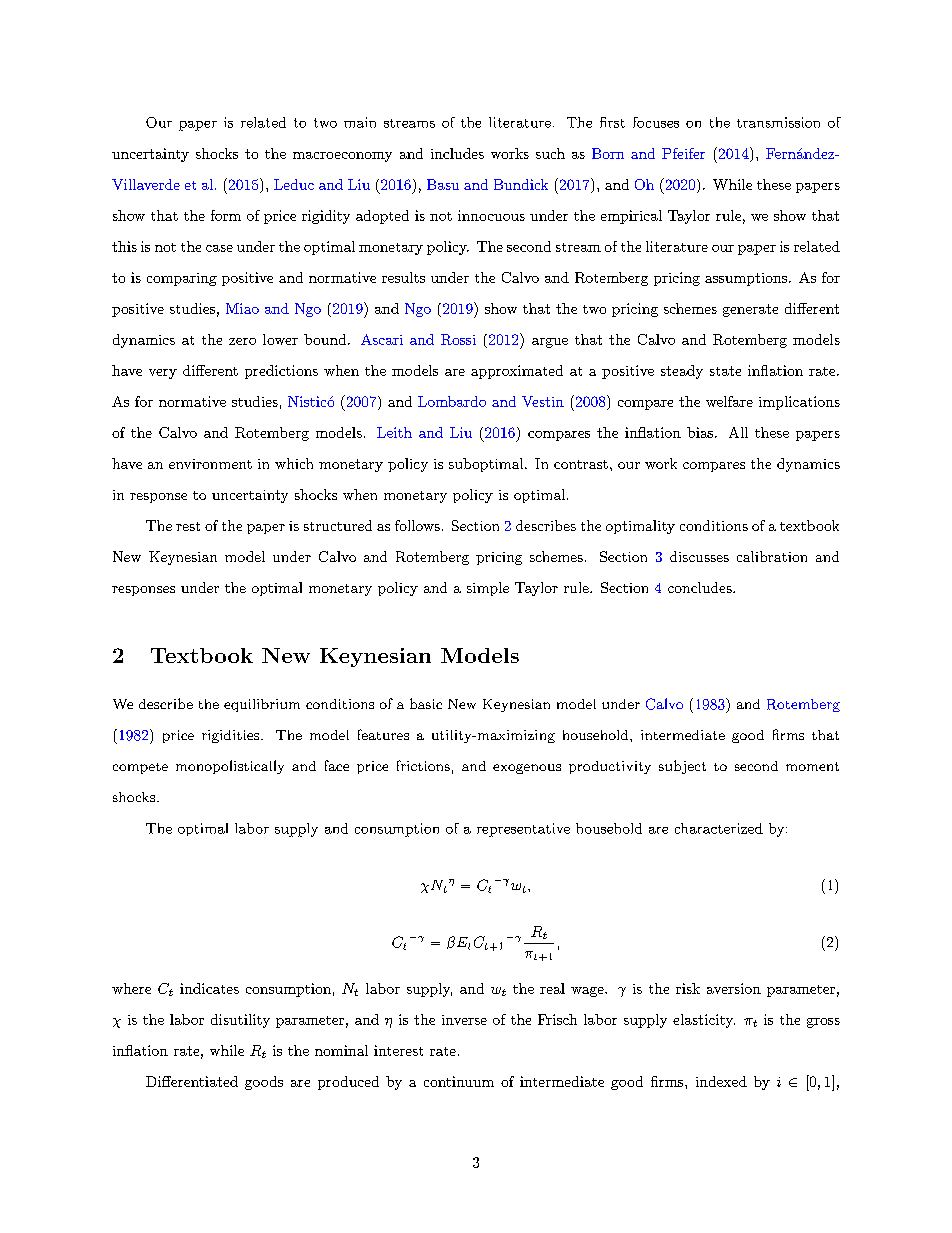 The image size is (952, 1233). Describe the element at coordinates (700, 587) in the image. I see `concludes` at that location.
